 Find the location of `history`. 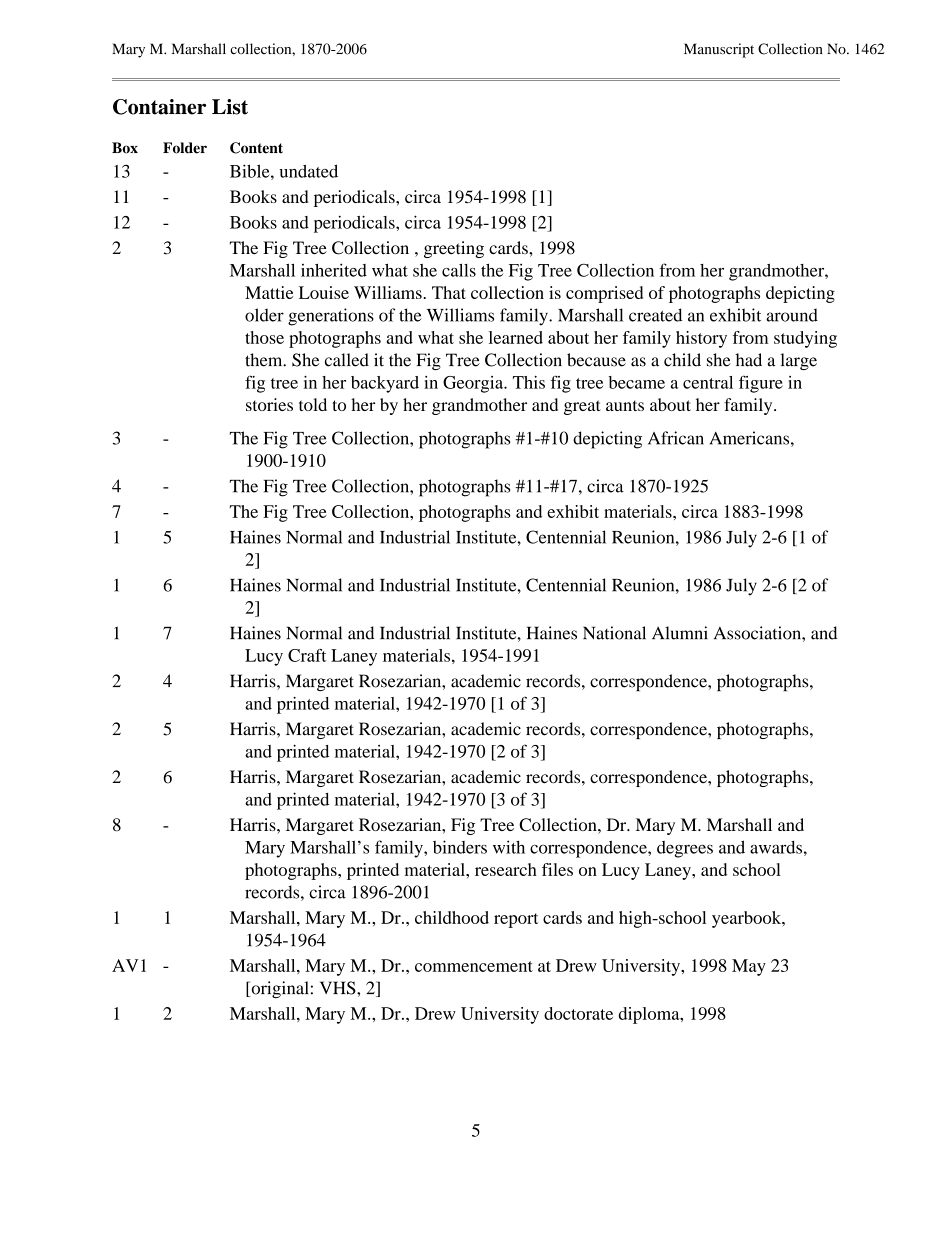

history is located at coordinates (701, 339).
